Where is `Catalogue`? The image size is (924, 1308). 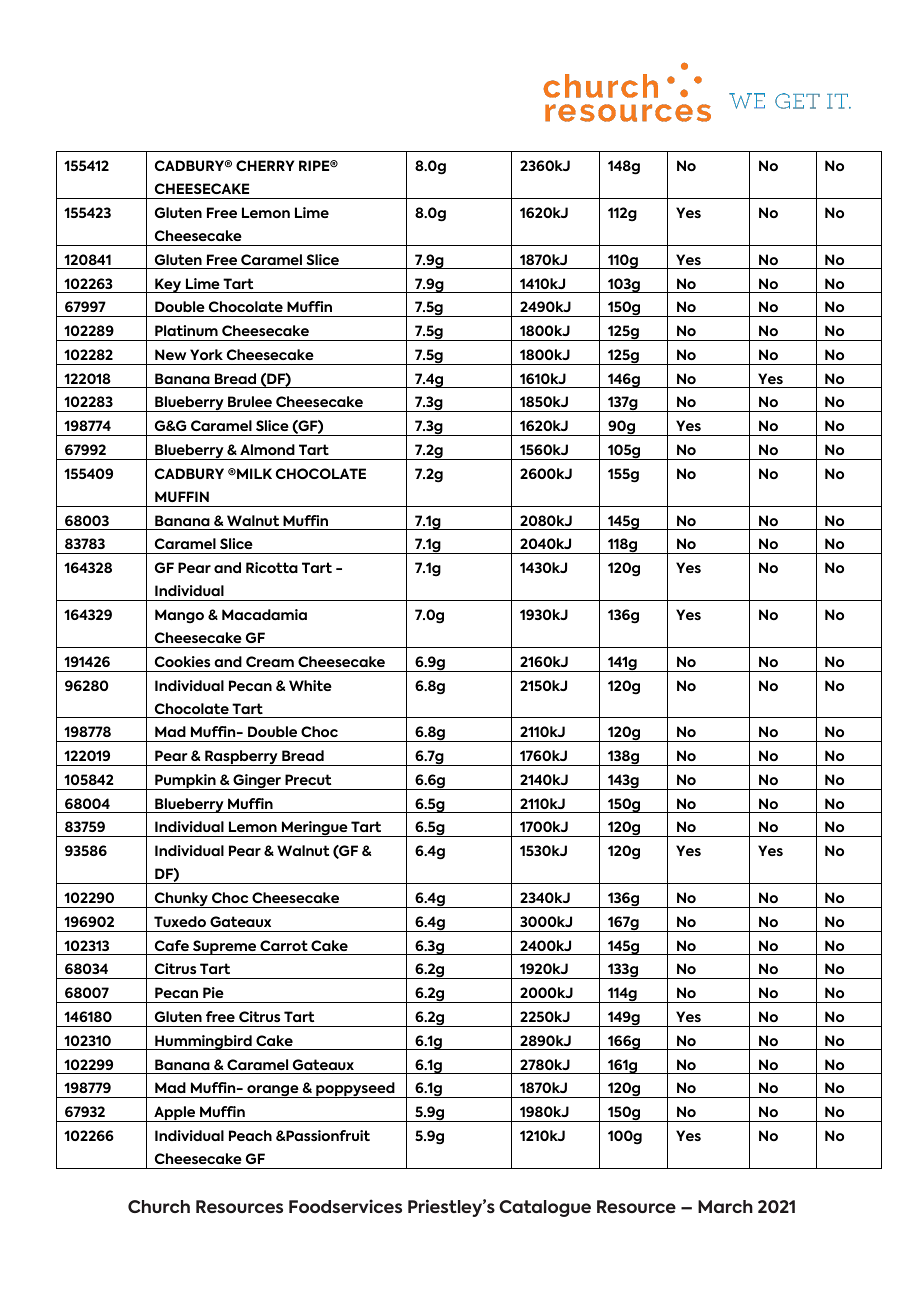
Catalogue is located at coordinates (545, 1208).
